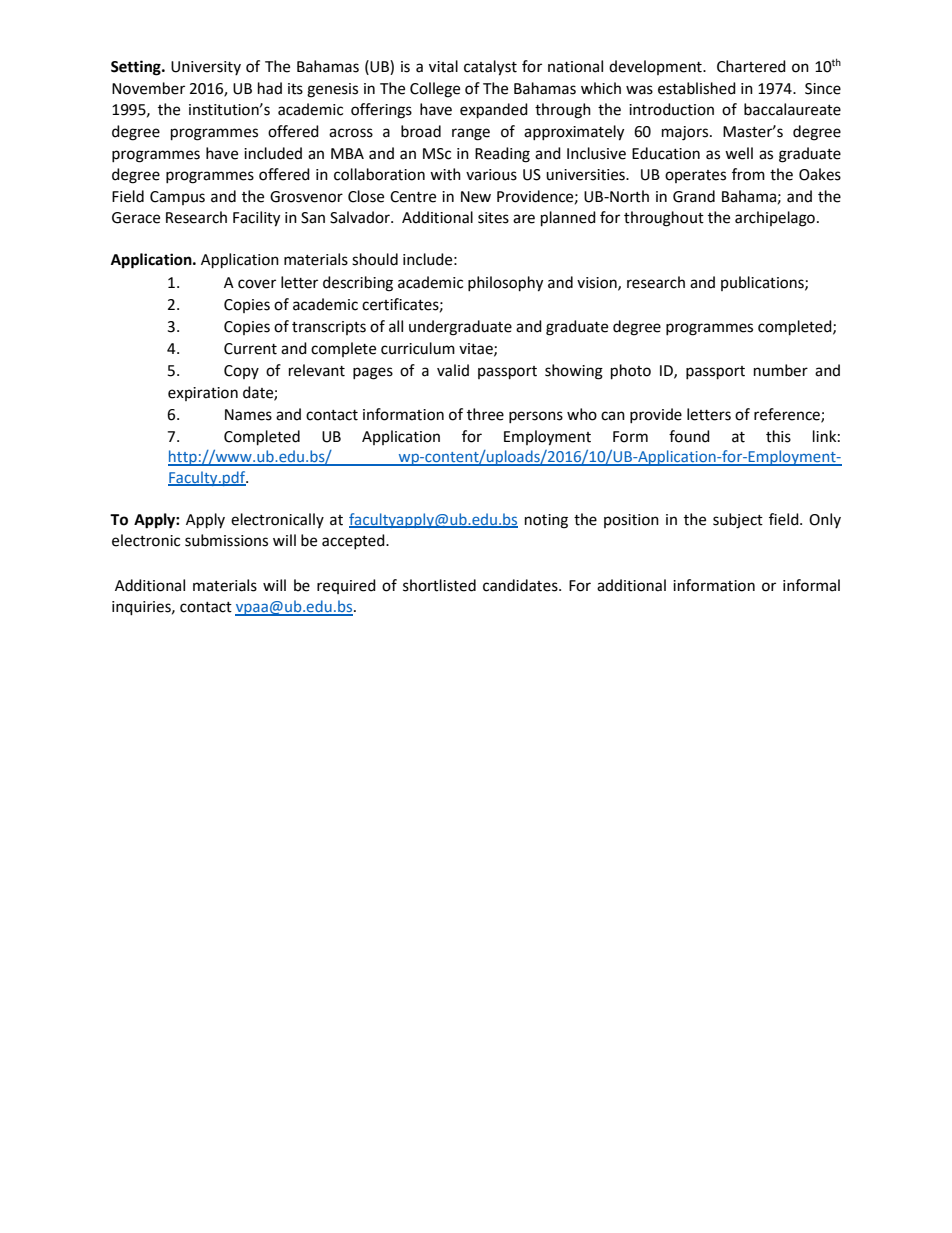 This page has height=1233, width=952. I want to click on this, so click(778, 436).
